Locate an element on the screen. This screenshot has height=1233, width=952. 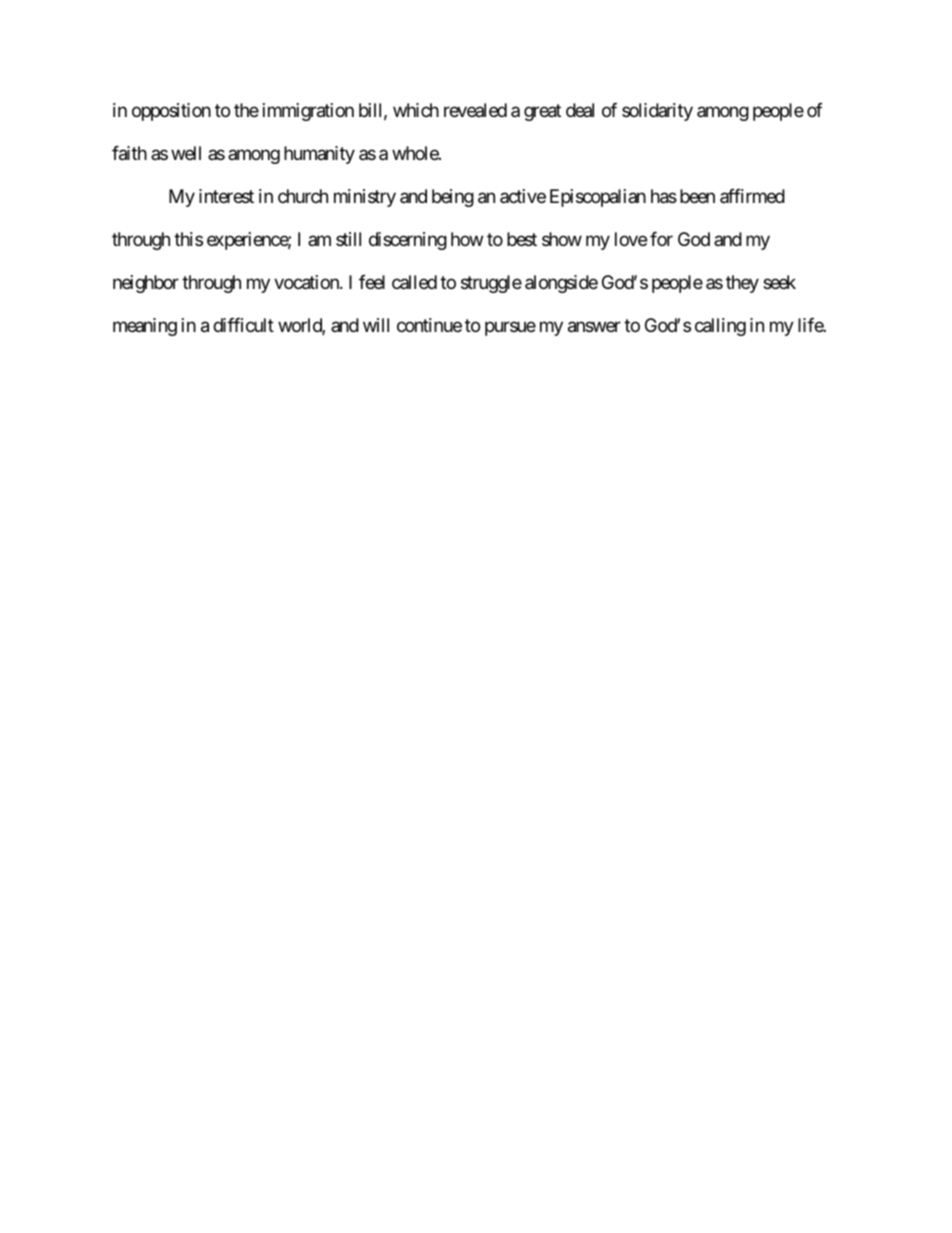
difficult is located at coordinates (243, 325).
